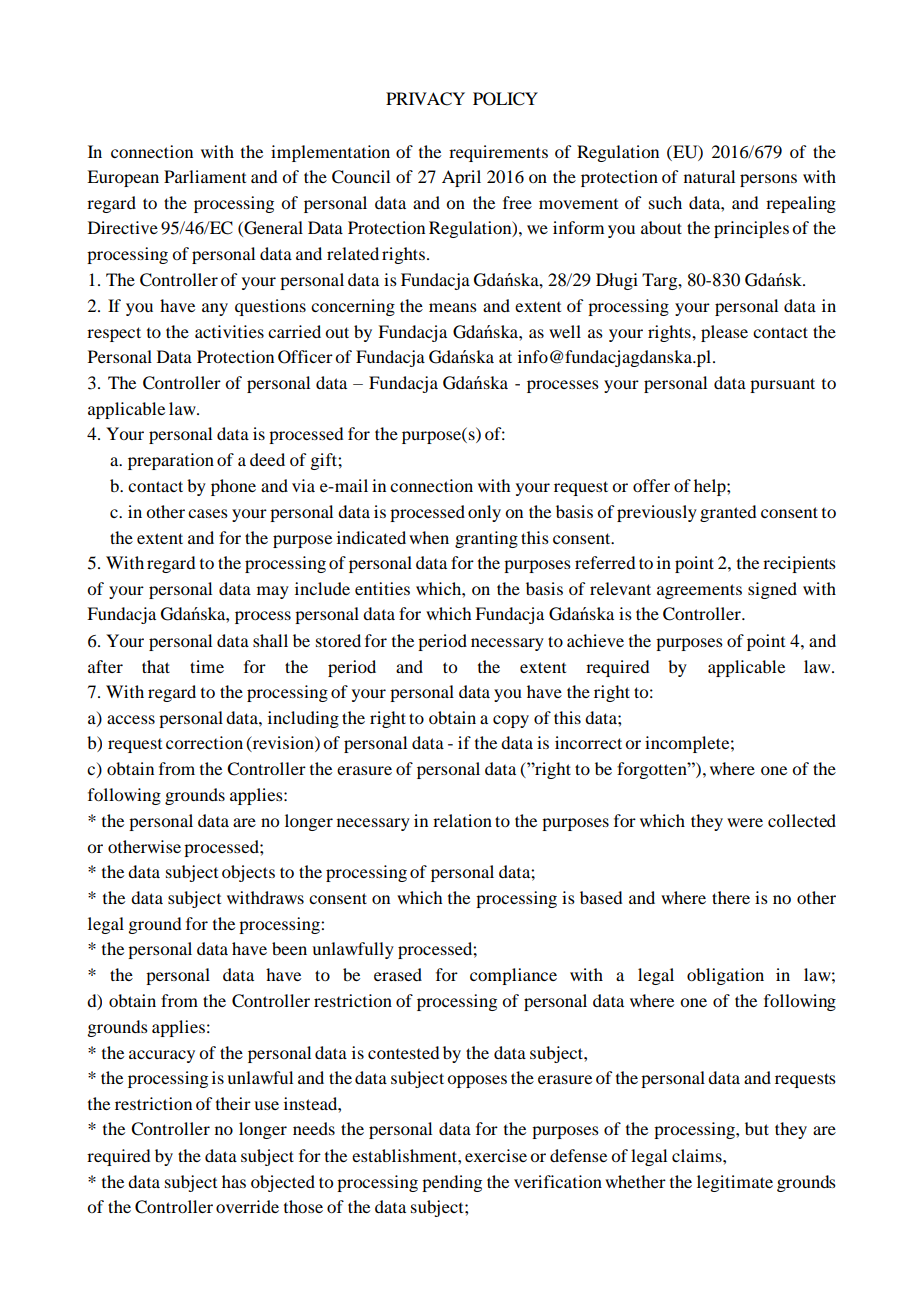 This page has height=1308, width=924. Describe the element at coordinates (452, 1183) in the page. I see `pending` at that location.
